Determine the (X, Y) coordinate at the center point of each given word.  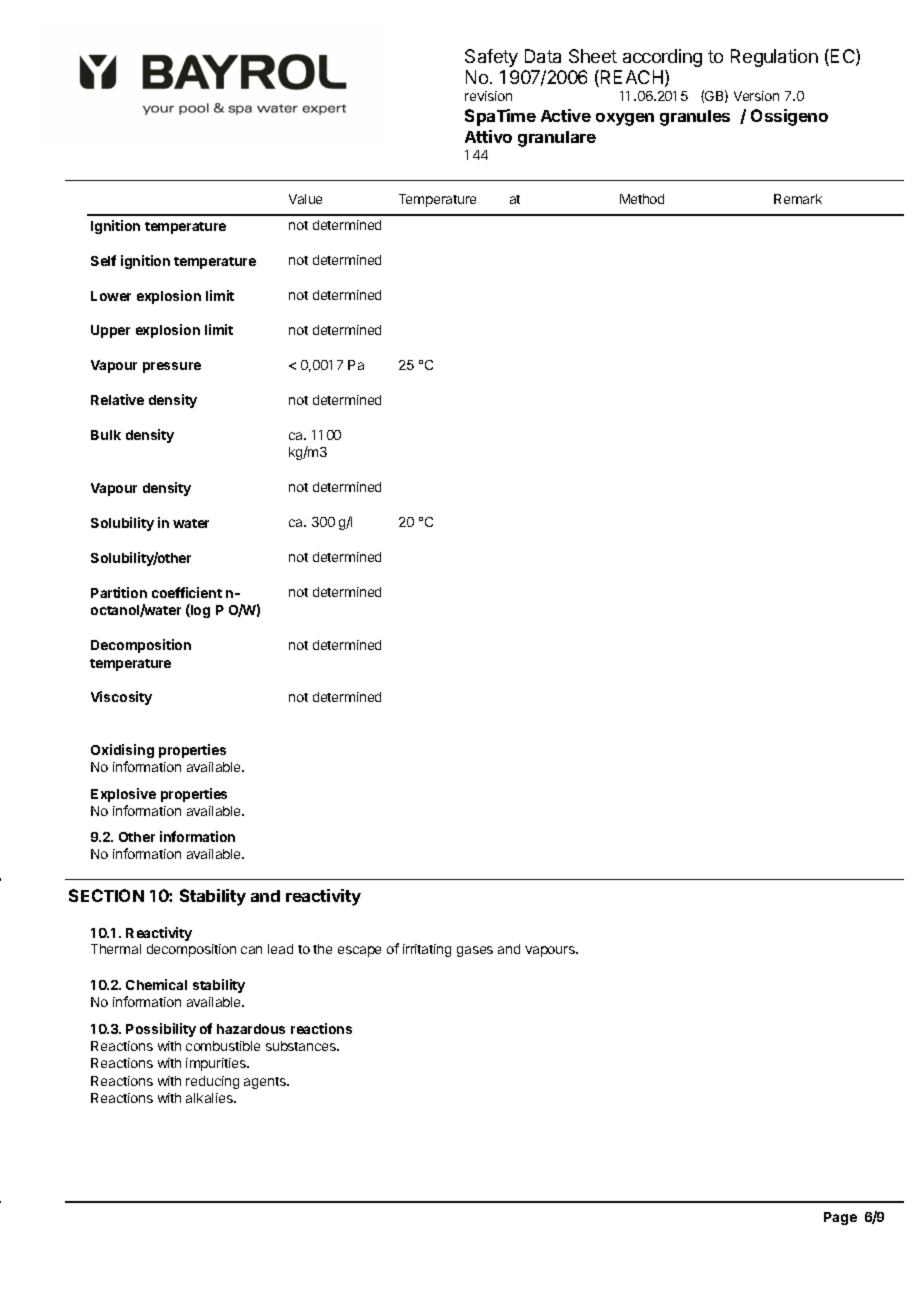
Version (756, 96)
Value (305, 199)
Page (840, 1218)
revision (488, 96)
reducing (212, 1082)
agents (266, 1083)
